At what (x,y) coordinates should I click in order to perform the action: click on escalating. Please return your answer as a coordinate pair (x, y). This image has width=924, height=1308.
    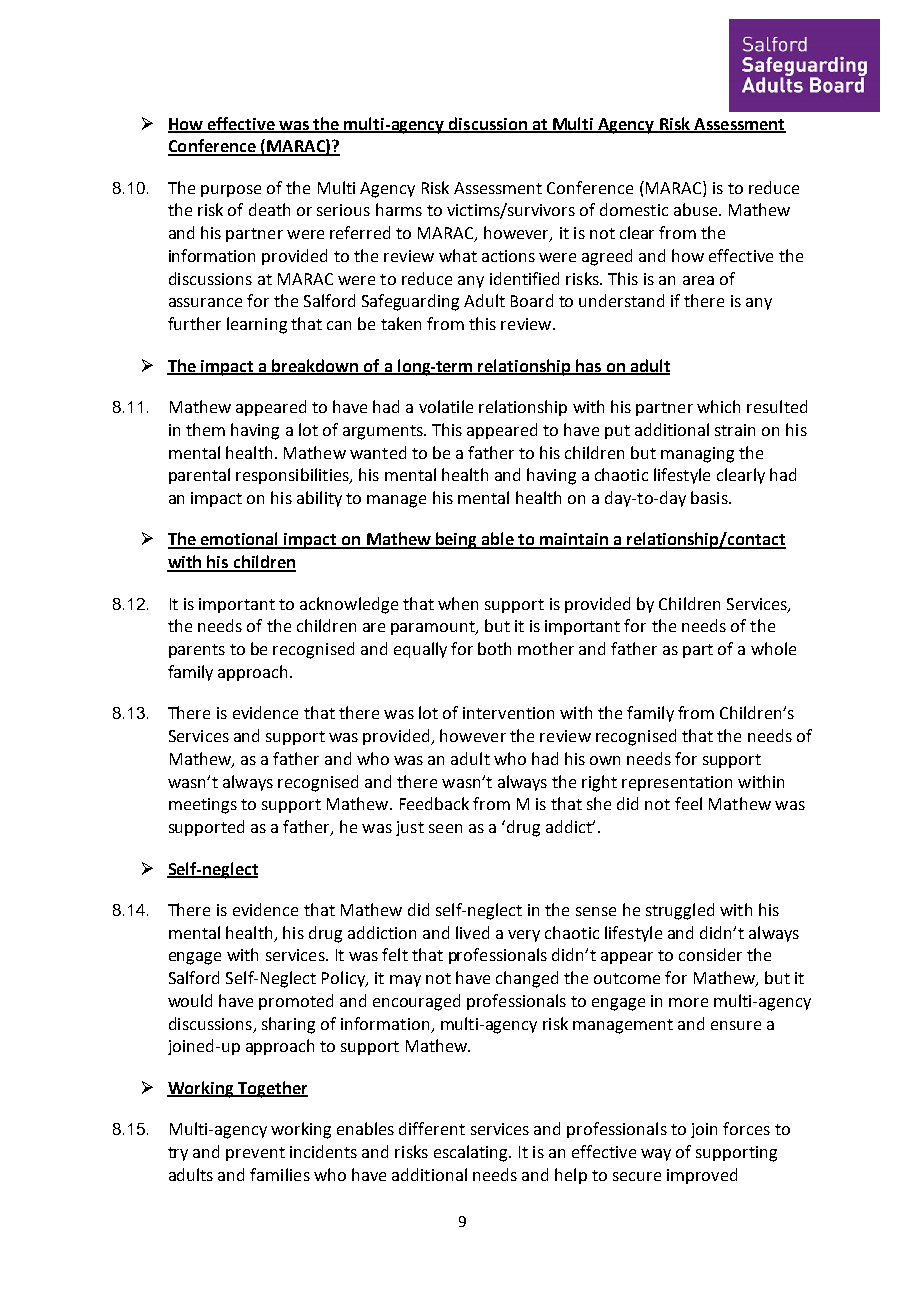
    Looking at the image, I should click on (472, 1153).
